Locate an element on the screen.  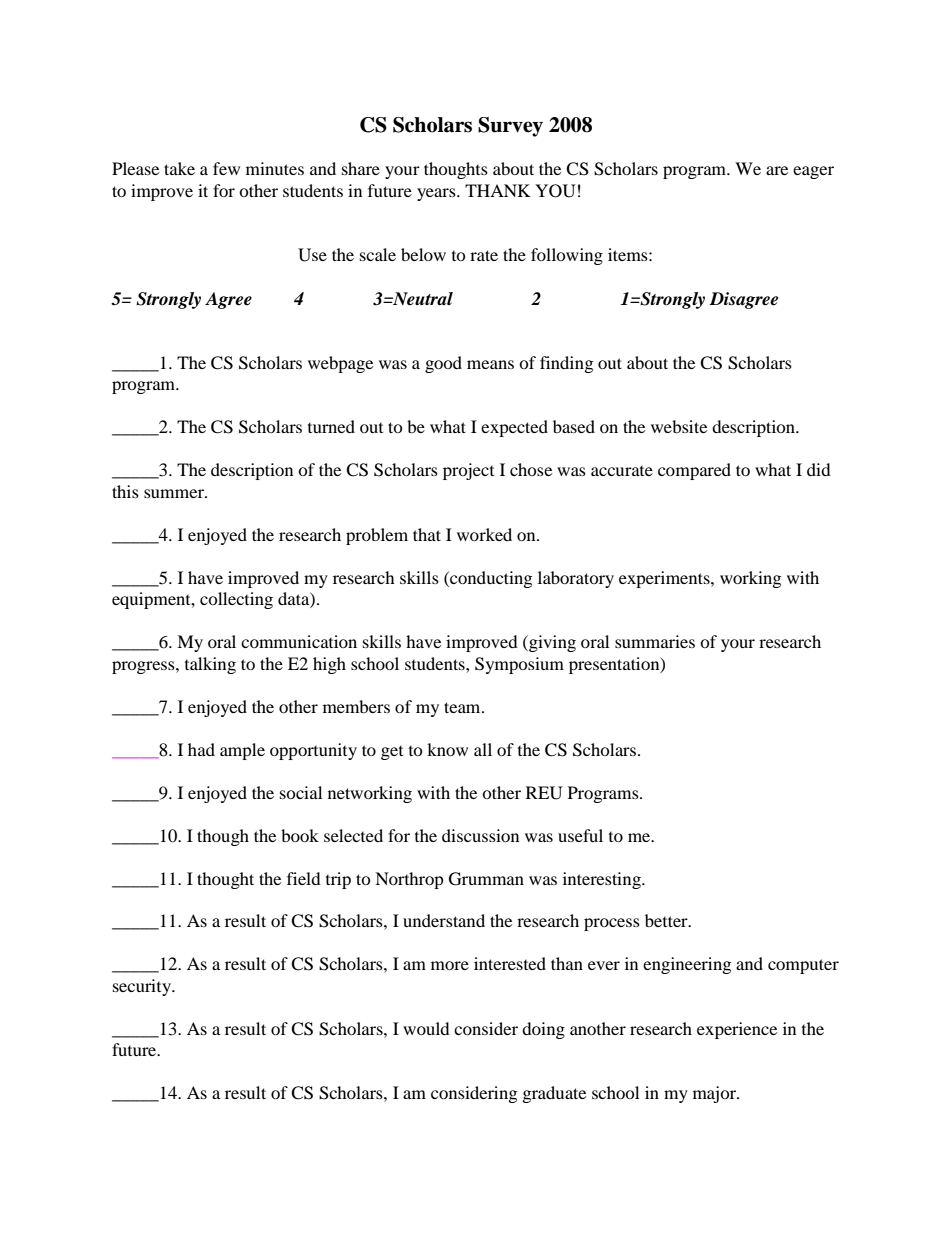
conducting is located at coordinates (490, 579).
